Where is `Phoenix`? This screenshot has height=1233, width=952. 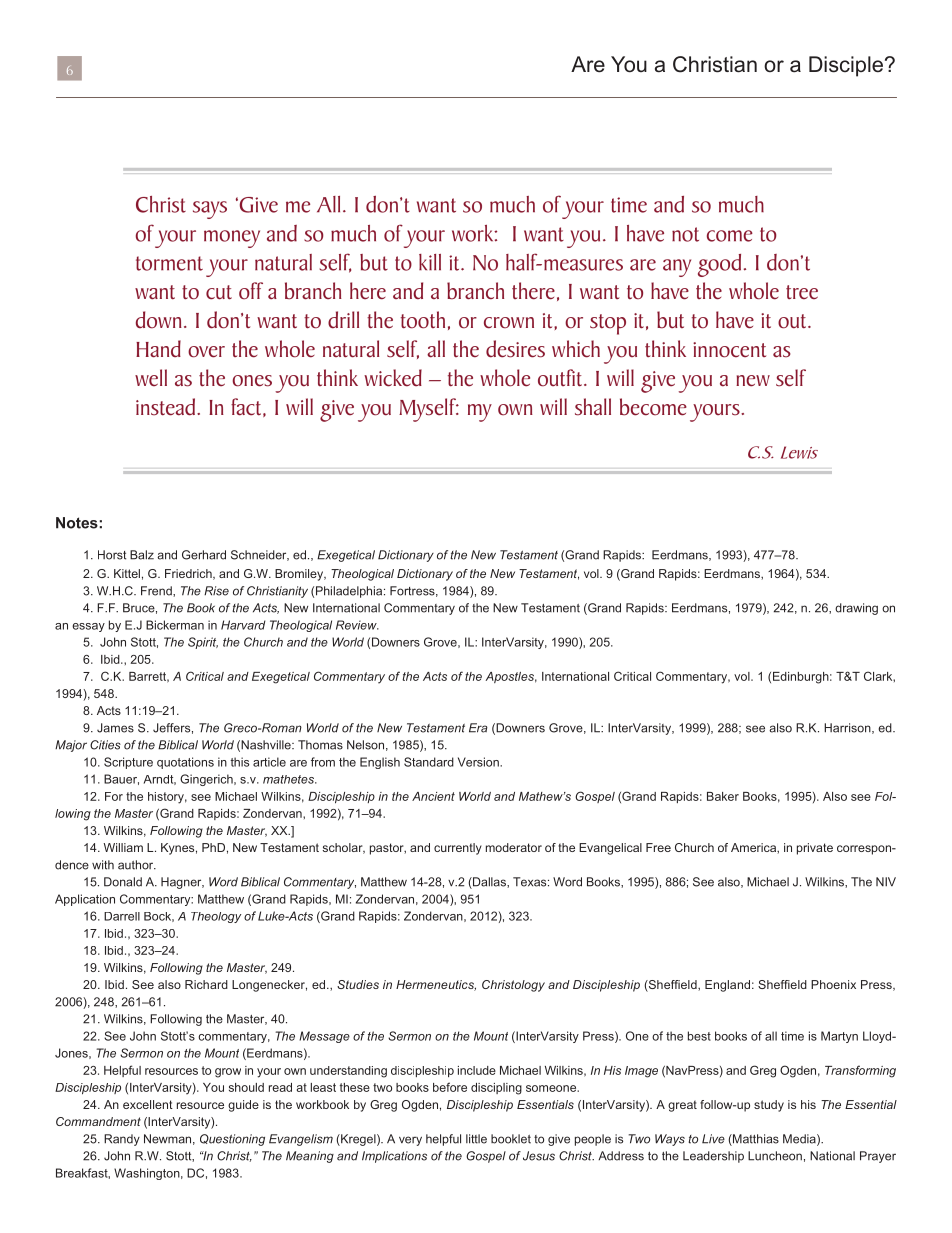 Phoenix is located at coordinates (833, 984).
